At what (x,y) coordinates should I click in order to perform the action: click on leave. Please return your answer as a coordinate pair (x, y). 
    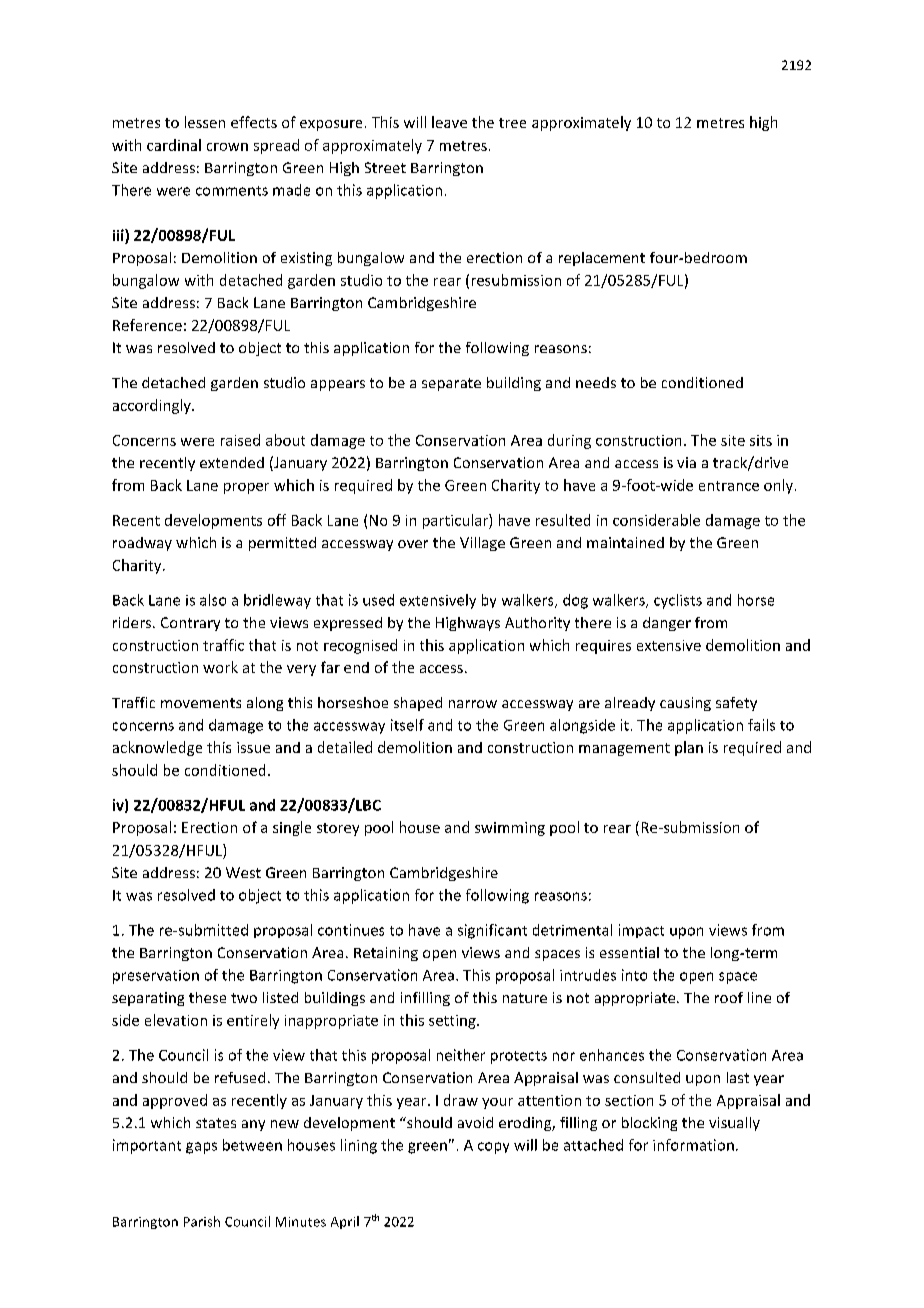
    Looking at the image, I should click on (449, 122).
